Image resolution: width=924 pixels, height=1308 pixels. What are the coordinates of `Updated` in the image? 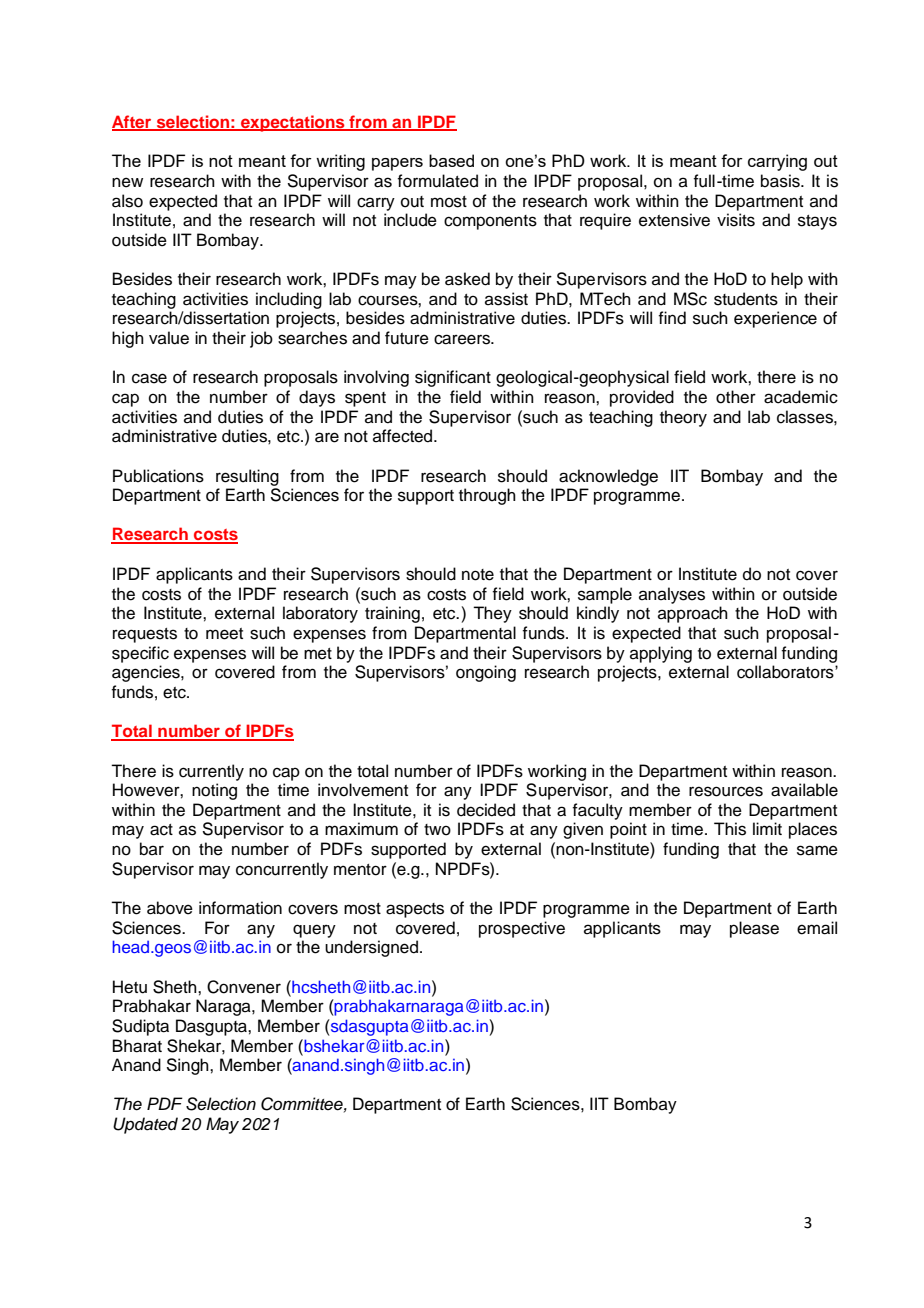 It's located at (145, 1125).
